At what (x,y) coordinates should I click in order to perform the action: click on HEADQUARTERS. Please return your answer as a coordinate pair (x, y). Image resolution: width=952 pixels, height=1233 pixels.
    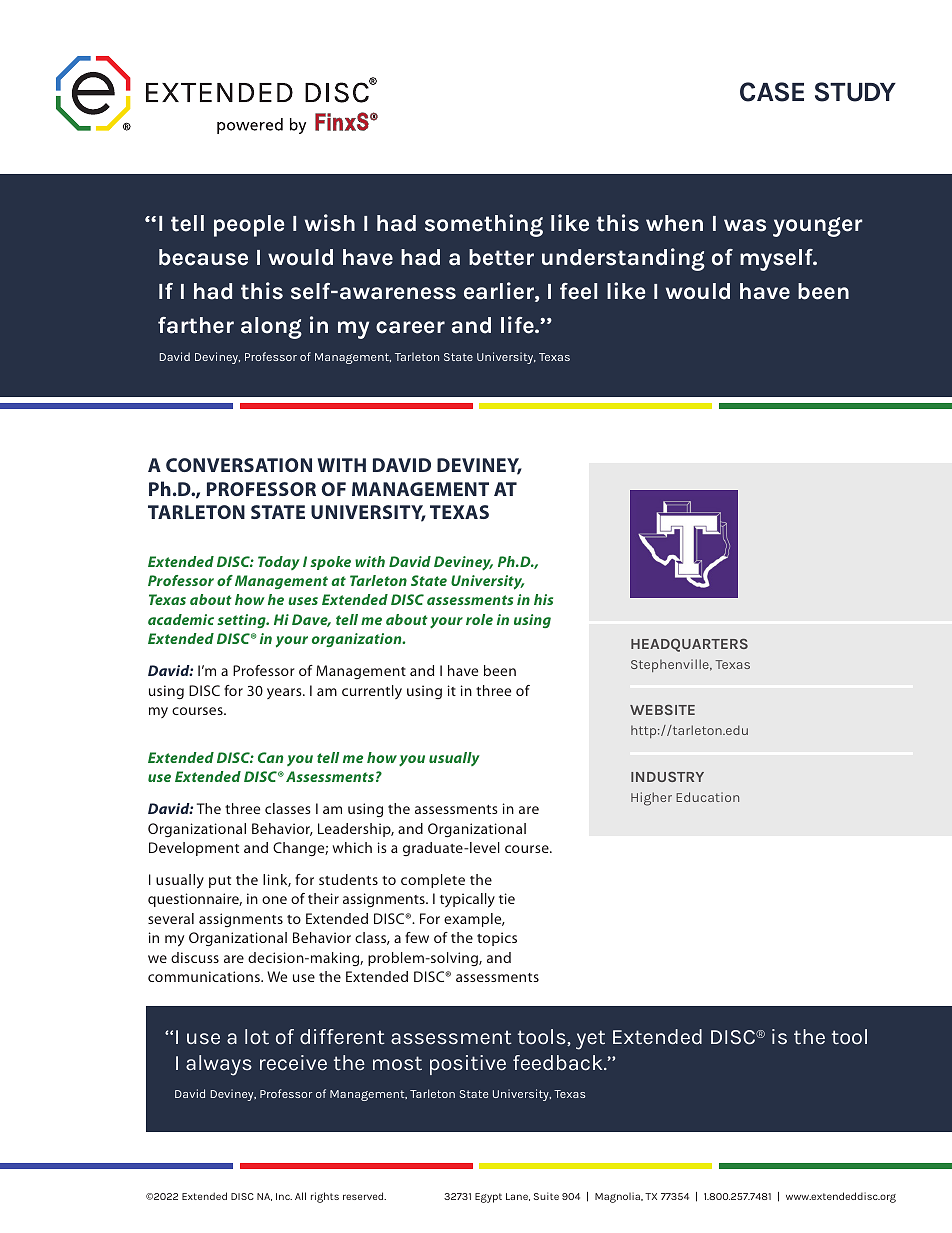
    Looking at the image, I should click on (689, 645).
